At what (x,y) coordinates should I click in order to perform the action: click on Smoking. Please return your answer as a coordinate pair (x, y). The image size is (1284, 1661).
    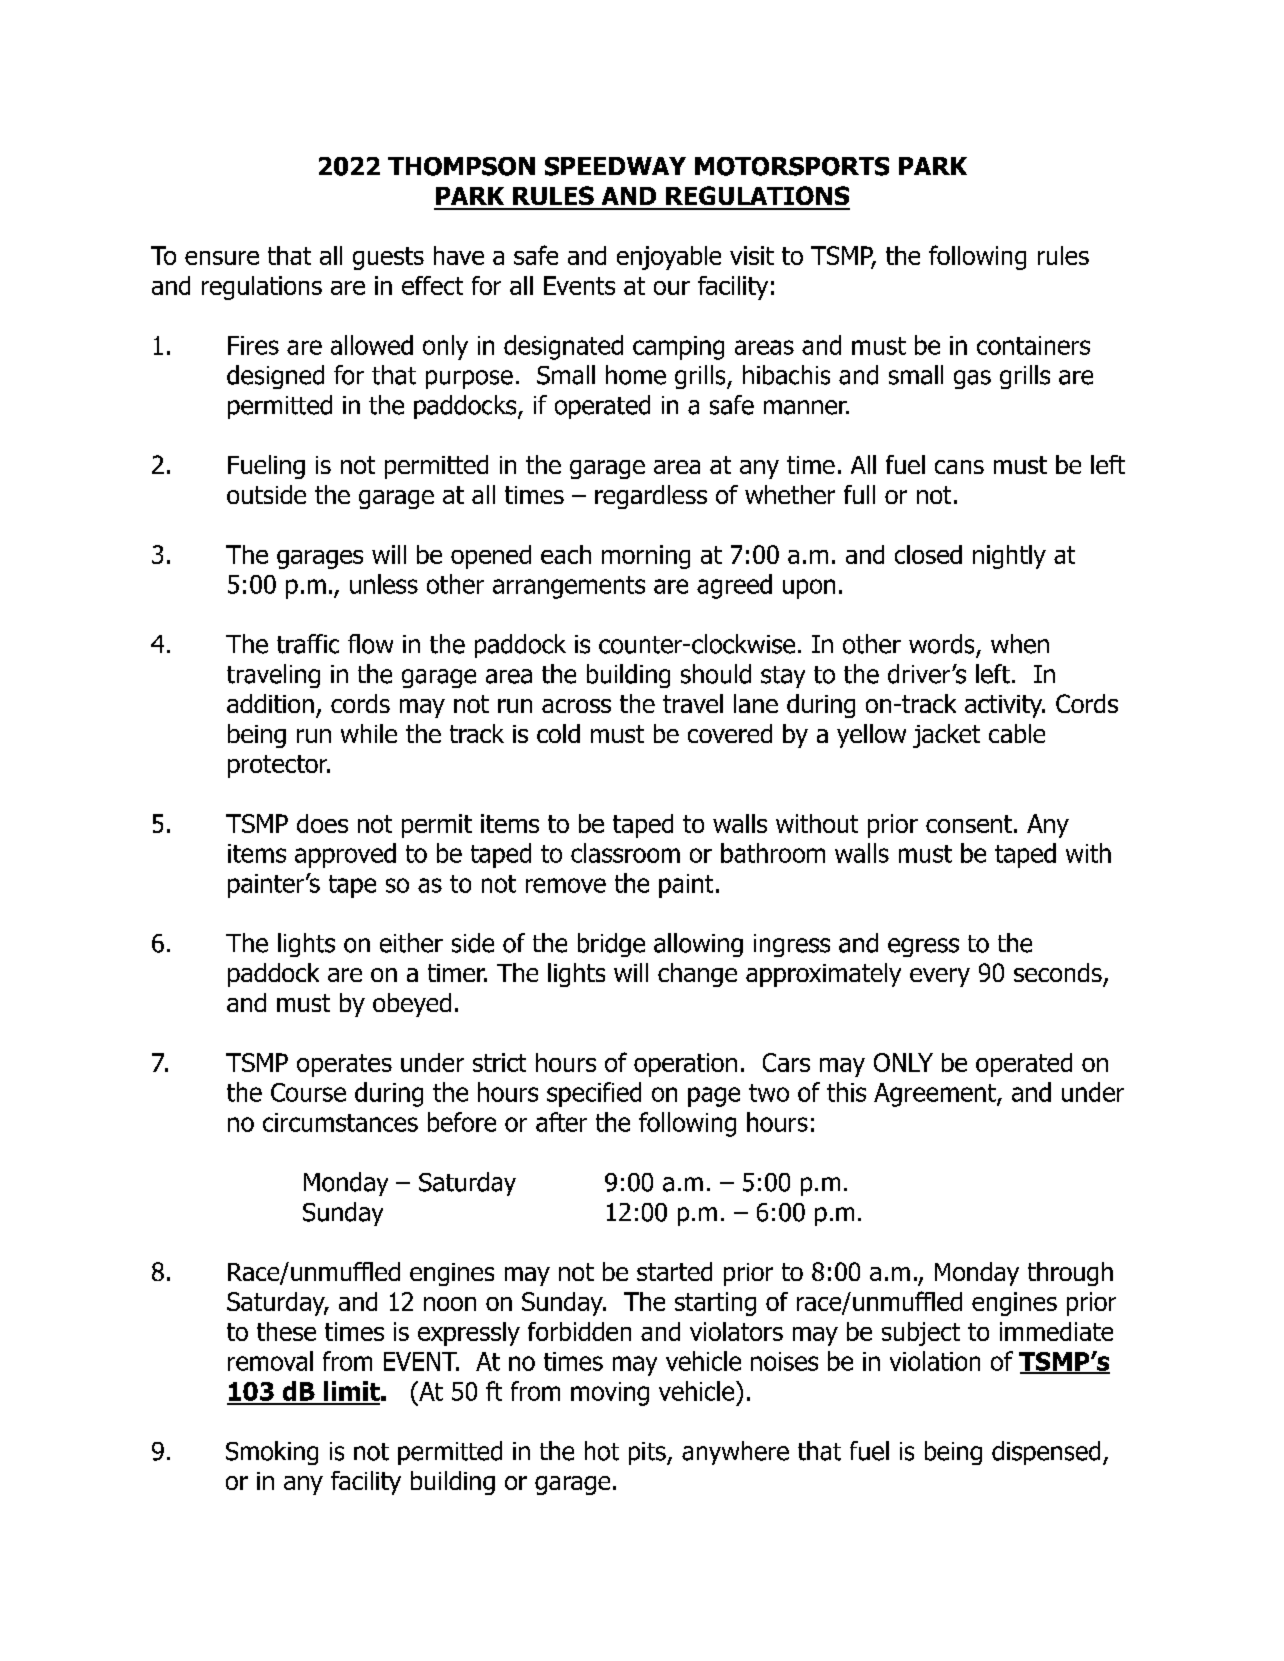
    Looking at the image, I should click on (272, 1453).
